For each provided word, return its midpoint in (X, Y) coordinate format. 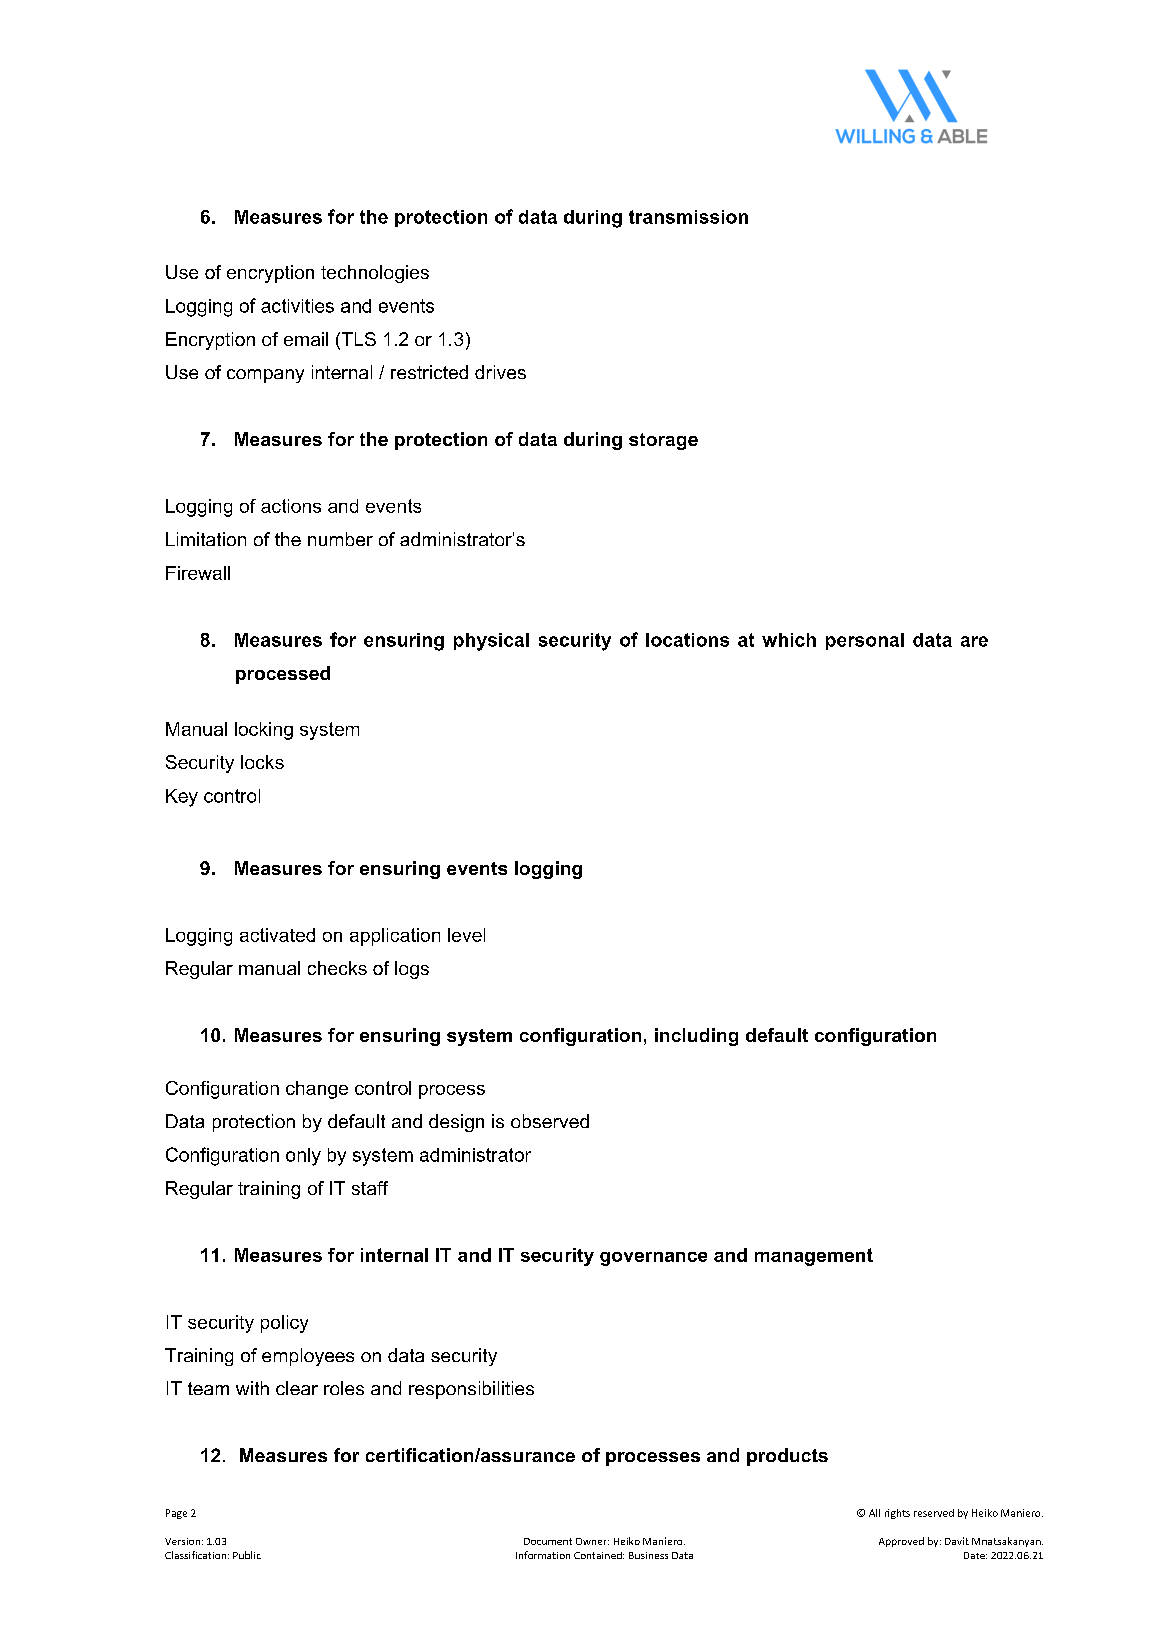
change (317, 1090)
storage (663, 441)
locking (264, 731)
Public (247, 1555)
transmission (688, 217)
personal (865, 641)
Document (548, 1541)
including (696, 1037)
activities (297, 306)
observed (550, 1121)
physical (491, 642)
